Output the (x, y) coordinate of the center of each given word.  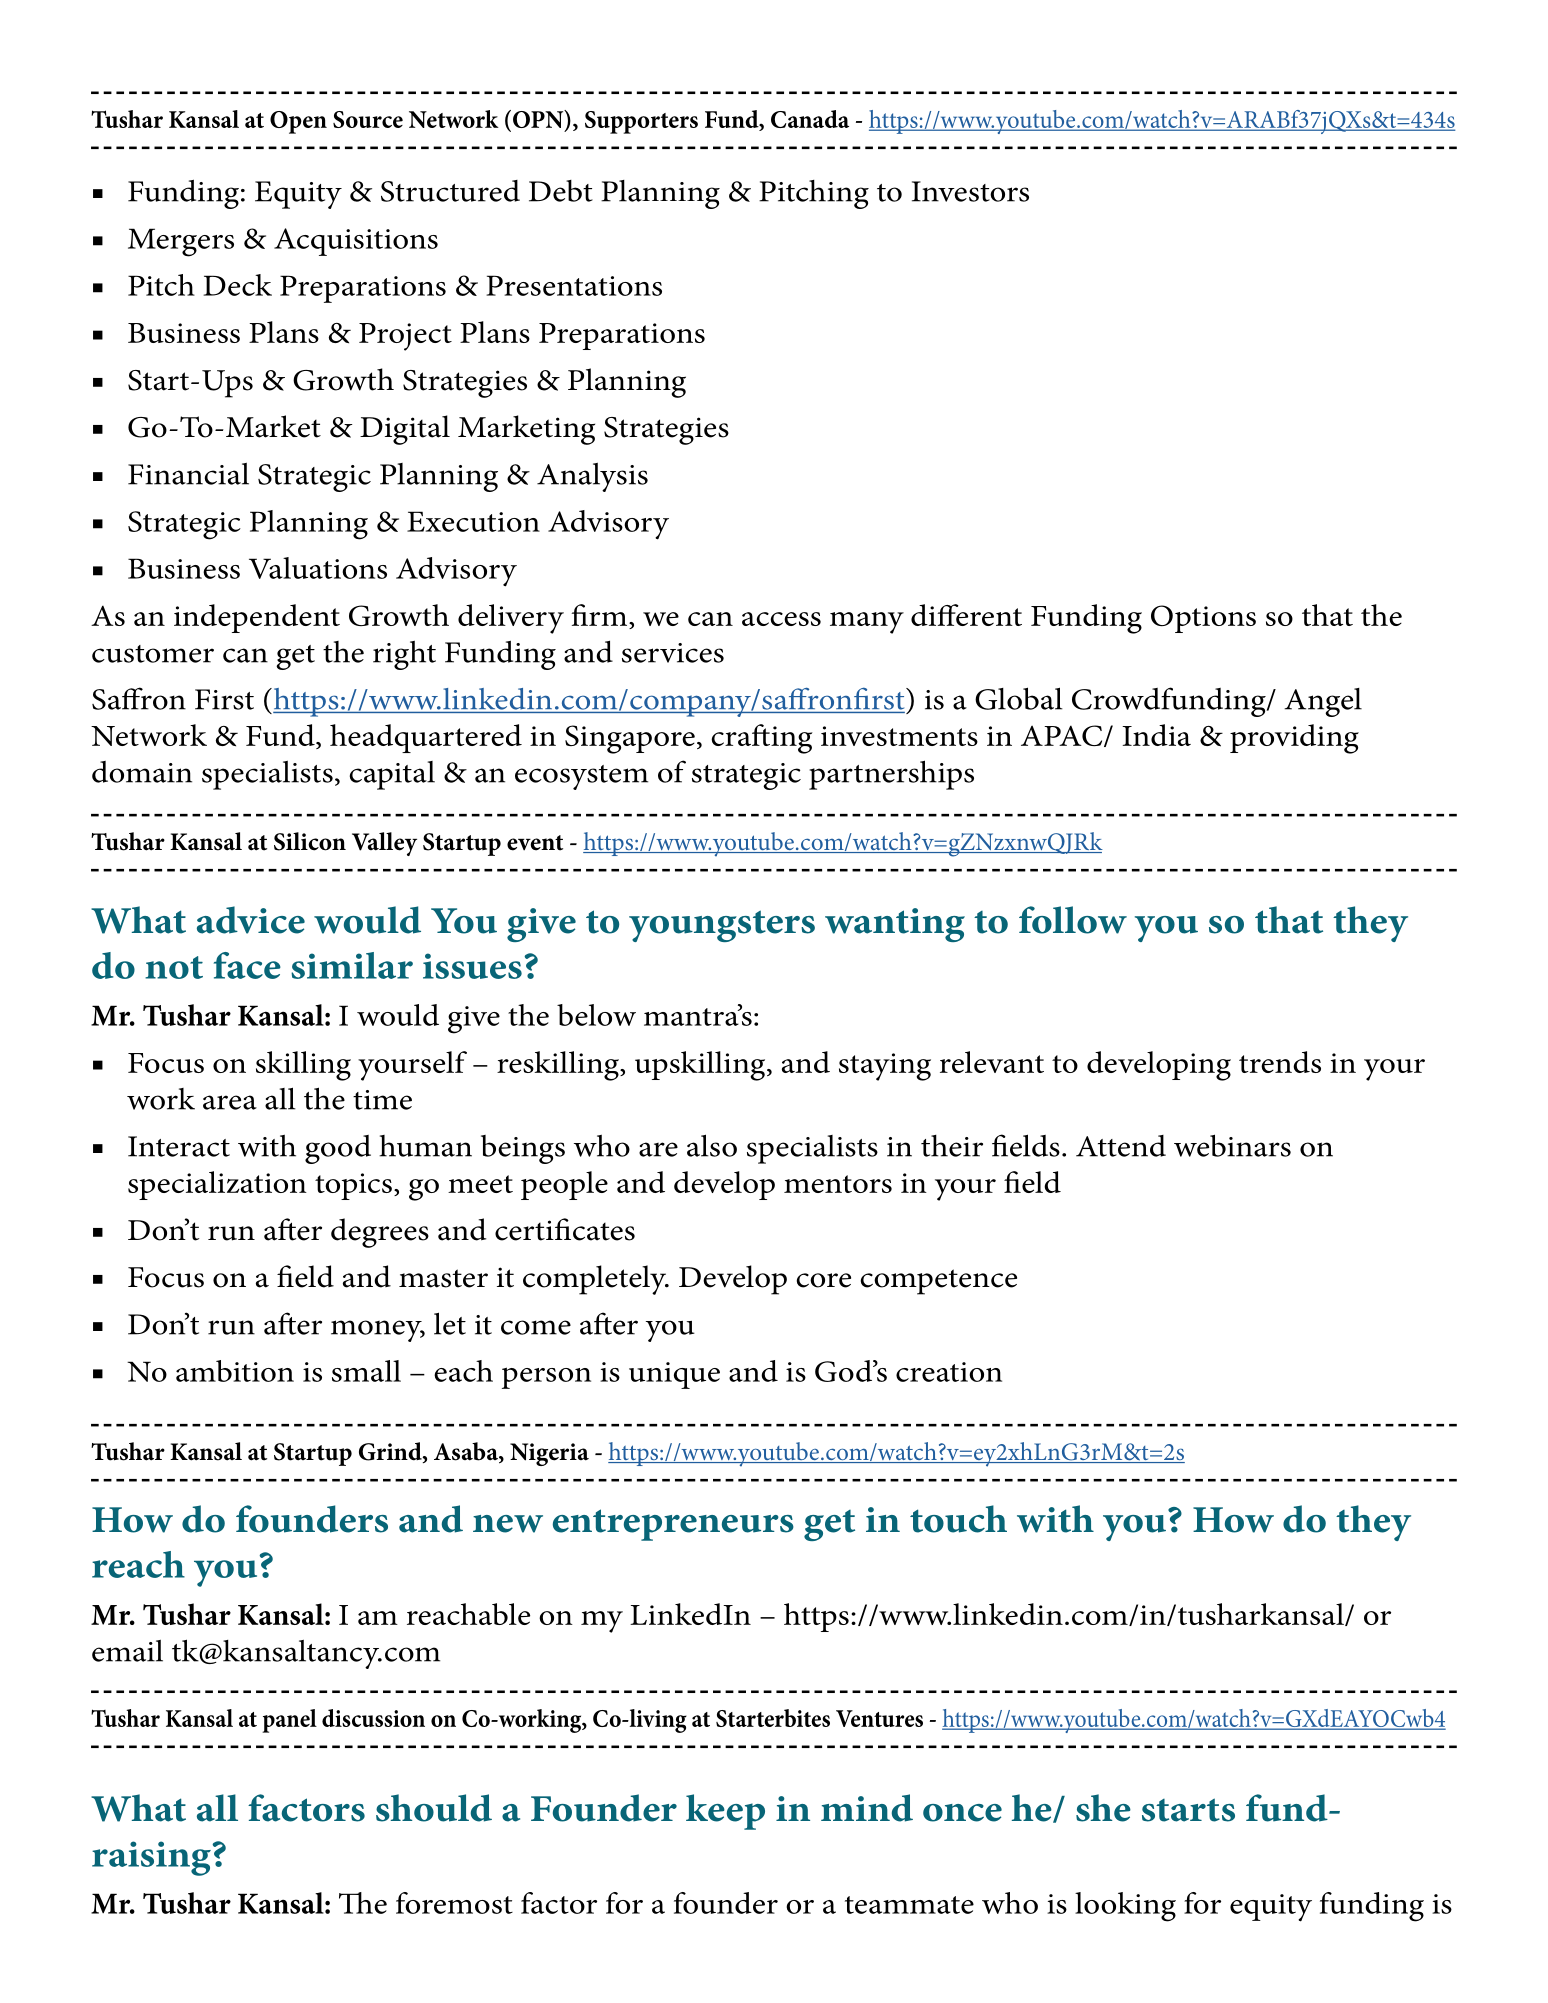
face (247, 965)
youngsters (722, 926)
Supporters (641, 122)
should (434, 1808)
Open (298, 122)
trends (1280, 1062)
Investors (970, 191)
